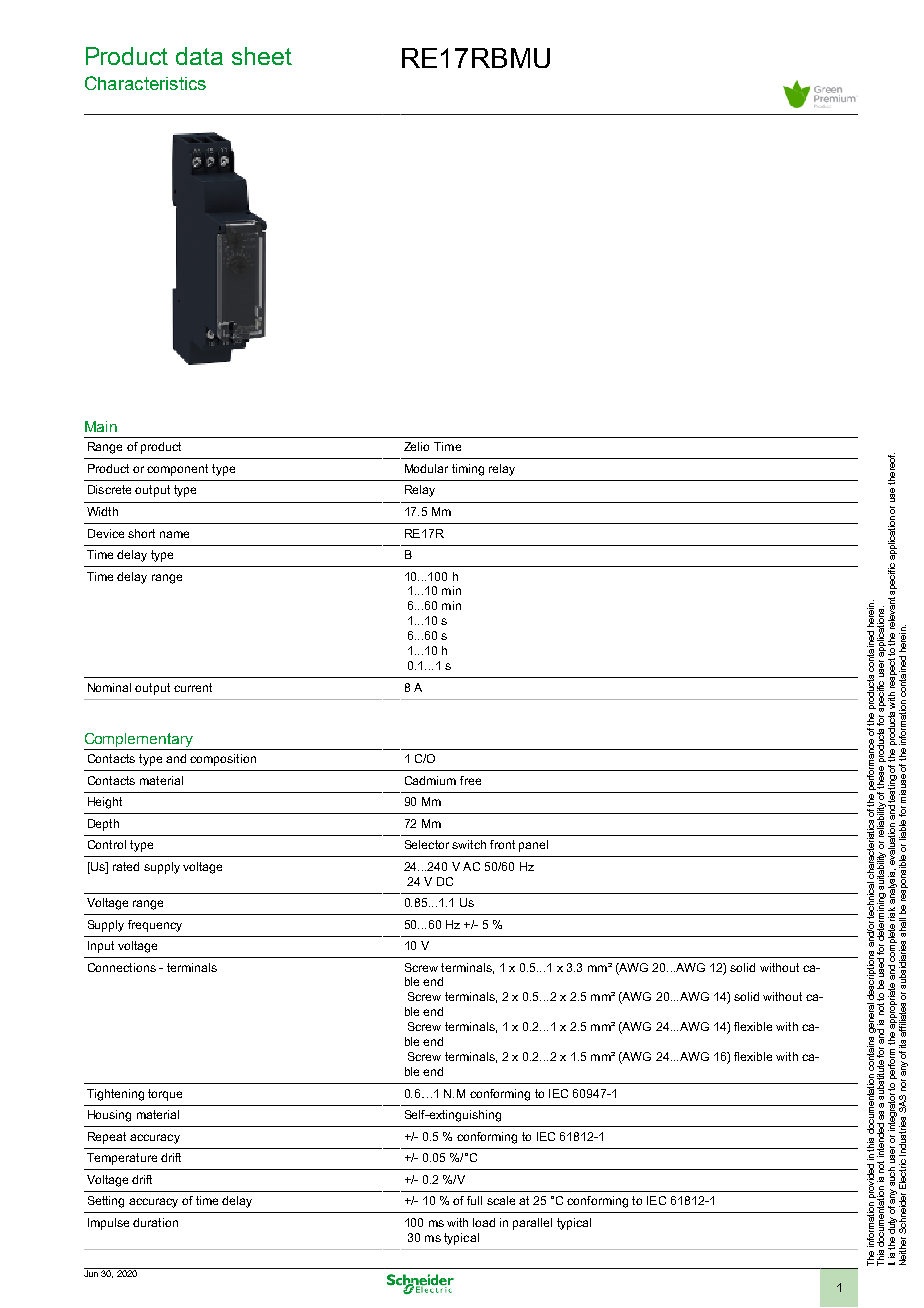  I want to click on duration, so click(155, 1222).
